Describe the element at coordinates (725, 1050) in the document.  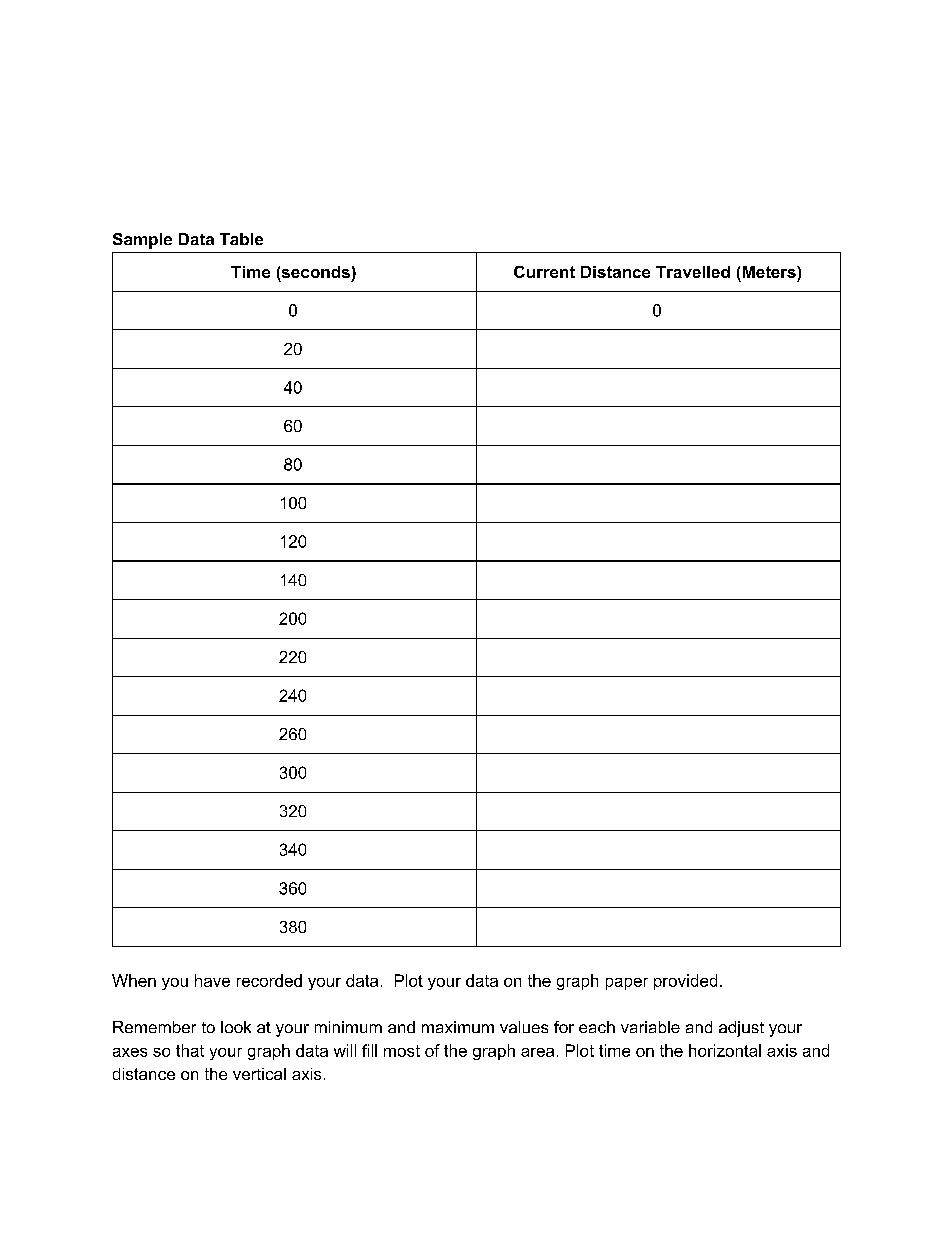
I see `horizontal` at that location.
